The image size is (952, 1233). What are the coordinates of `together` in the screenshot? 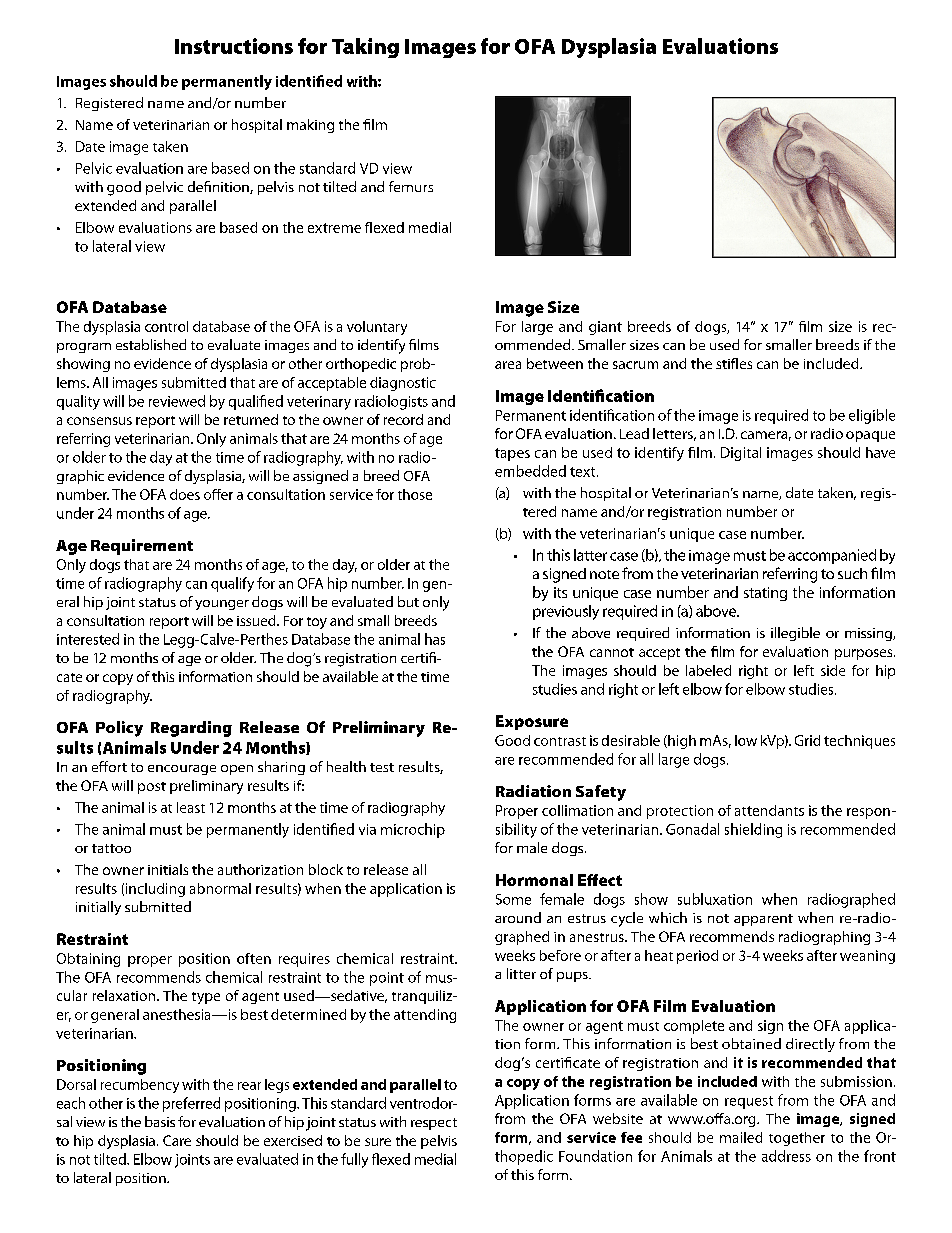 It's located at (797, 1139).
